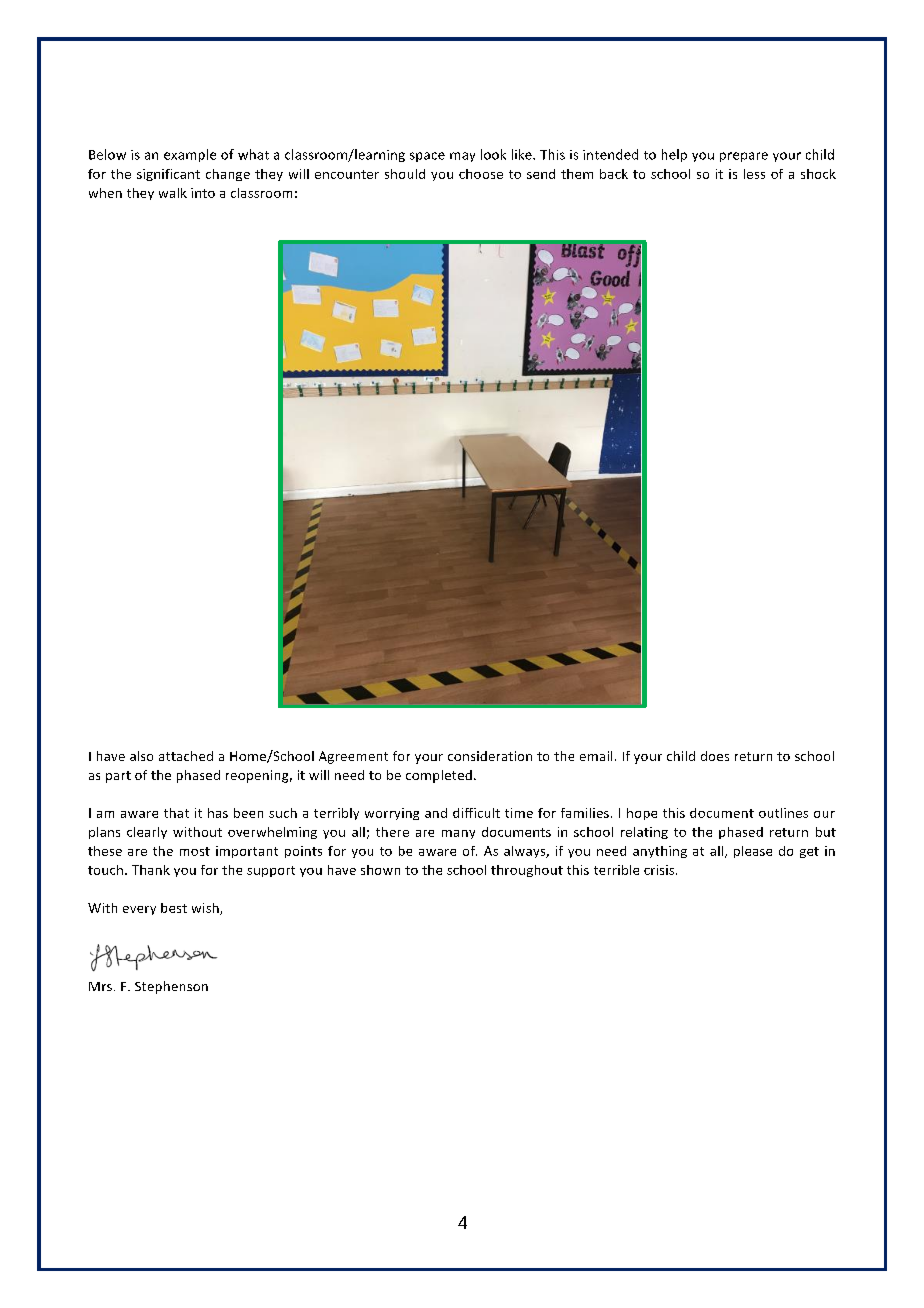 The image size is (924, 1308). I want to click on throughout, so click(527, 871).
